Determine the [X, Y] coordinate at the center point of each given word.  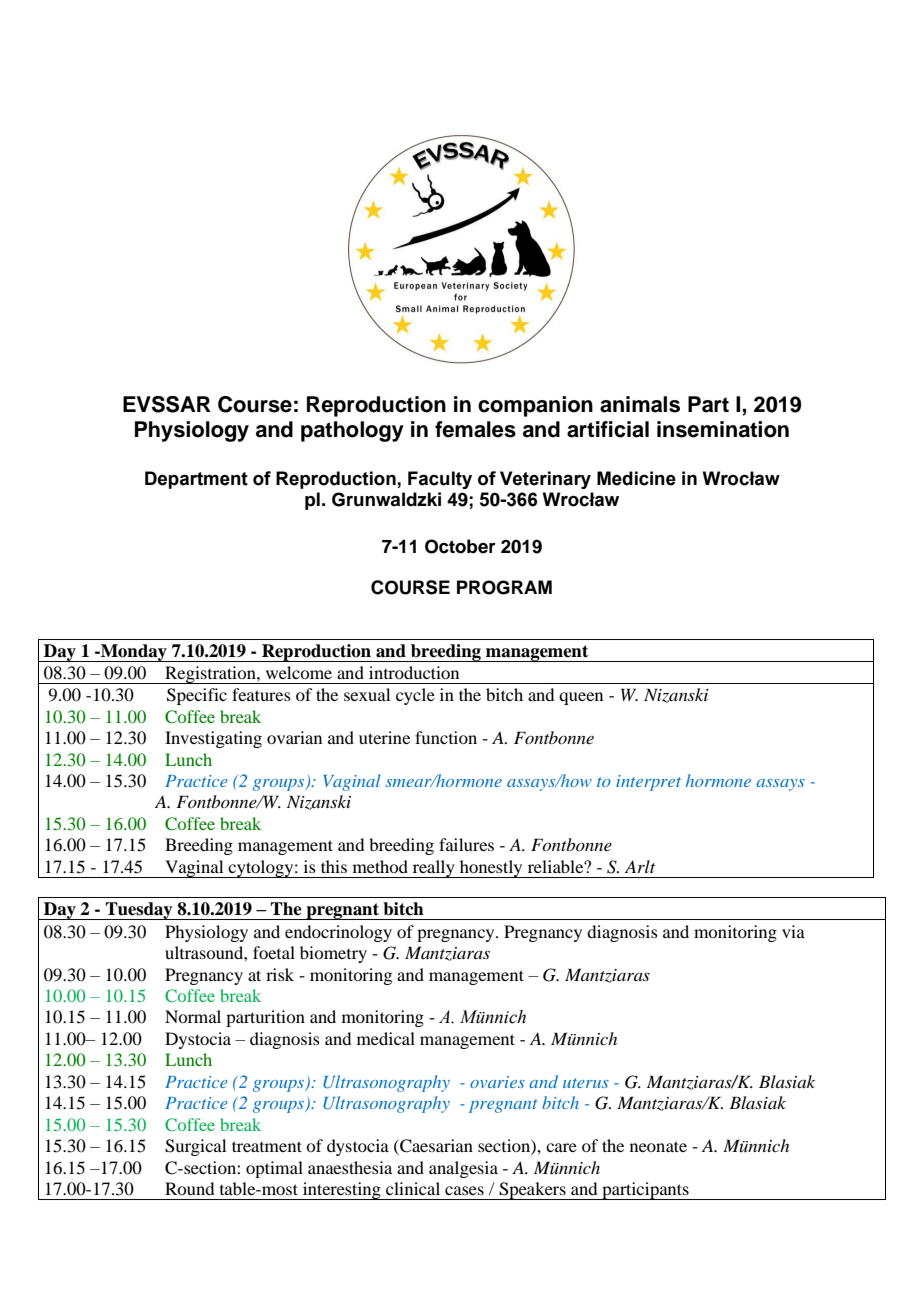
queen [581, 698]
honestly [491, 869]
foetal [274, 952]
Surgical [195, 1147]
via [793, 931]
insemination [723, 429]
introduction [414, 672]
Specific [197, 696]
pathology [352, 431]
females [475, 429]
